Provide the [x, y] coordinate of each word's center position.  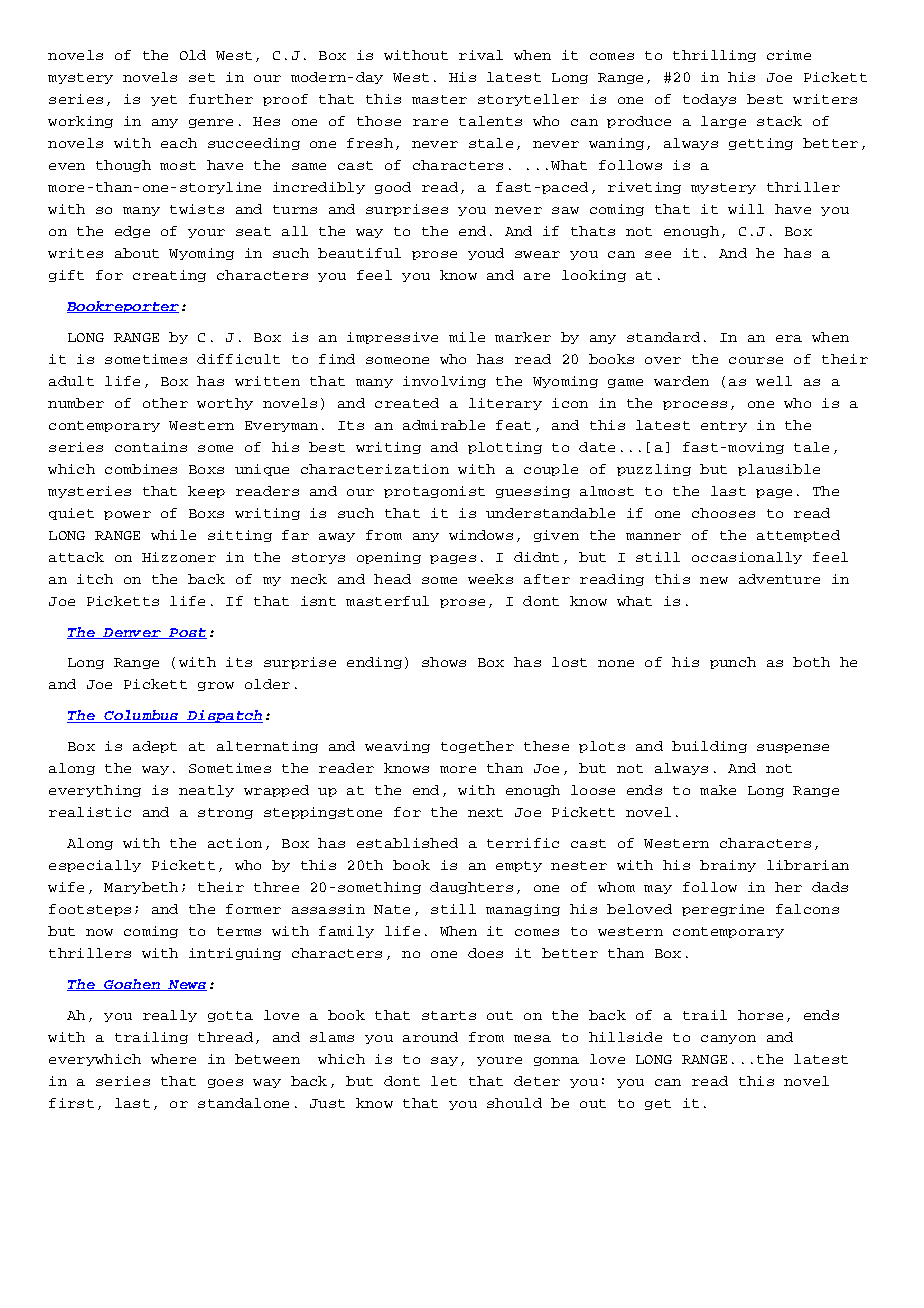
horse [760, 1015]
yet [164, 100]
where [173, 1059]
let [444, 1081]
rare [430, 122]
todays [709, 100]
